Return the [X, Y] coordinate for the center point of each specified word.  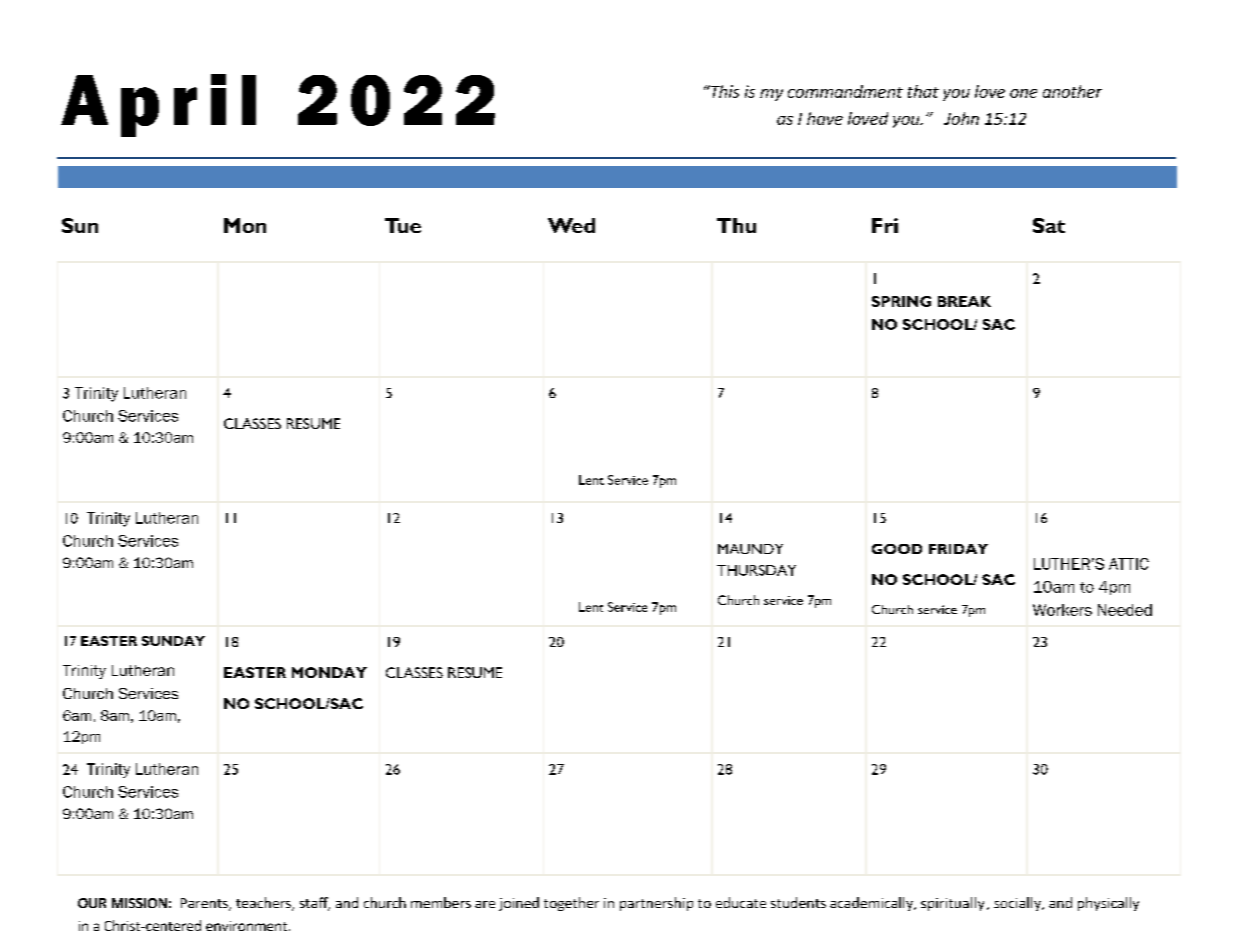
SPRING [901, 301]
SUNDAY [173, 641]
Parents [205, 904]
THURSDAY [756, 570]
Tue [403, 225]
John [961, 118]
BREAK [964, 301]
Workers [1062, 610]
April [158, 105]
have [825, 118]
